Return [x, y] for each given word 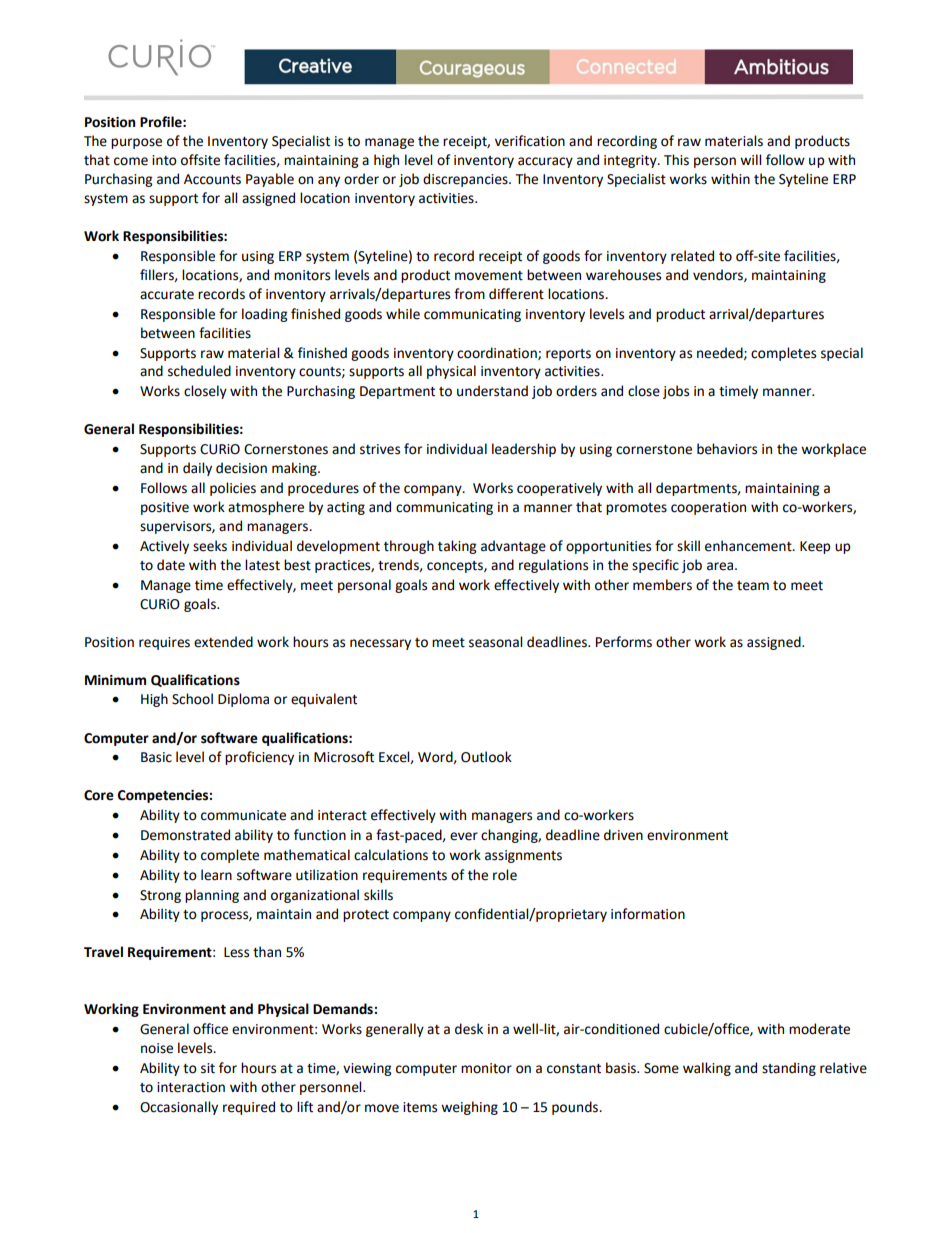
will [750, 159]
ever [464, 836]
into [164, 160]
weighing [469, 1108]
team [753, 586]
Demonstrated [185, 835]
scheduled [199, 371]
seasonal [495, 642]
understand [492, 391]
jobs [676, 392]
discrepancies [466, 180]
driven [623, 835]
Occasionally [179, 1108]
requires [164, 643]
